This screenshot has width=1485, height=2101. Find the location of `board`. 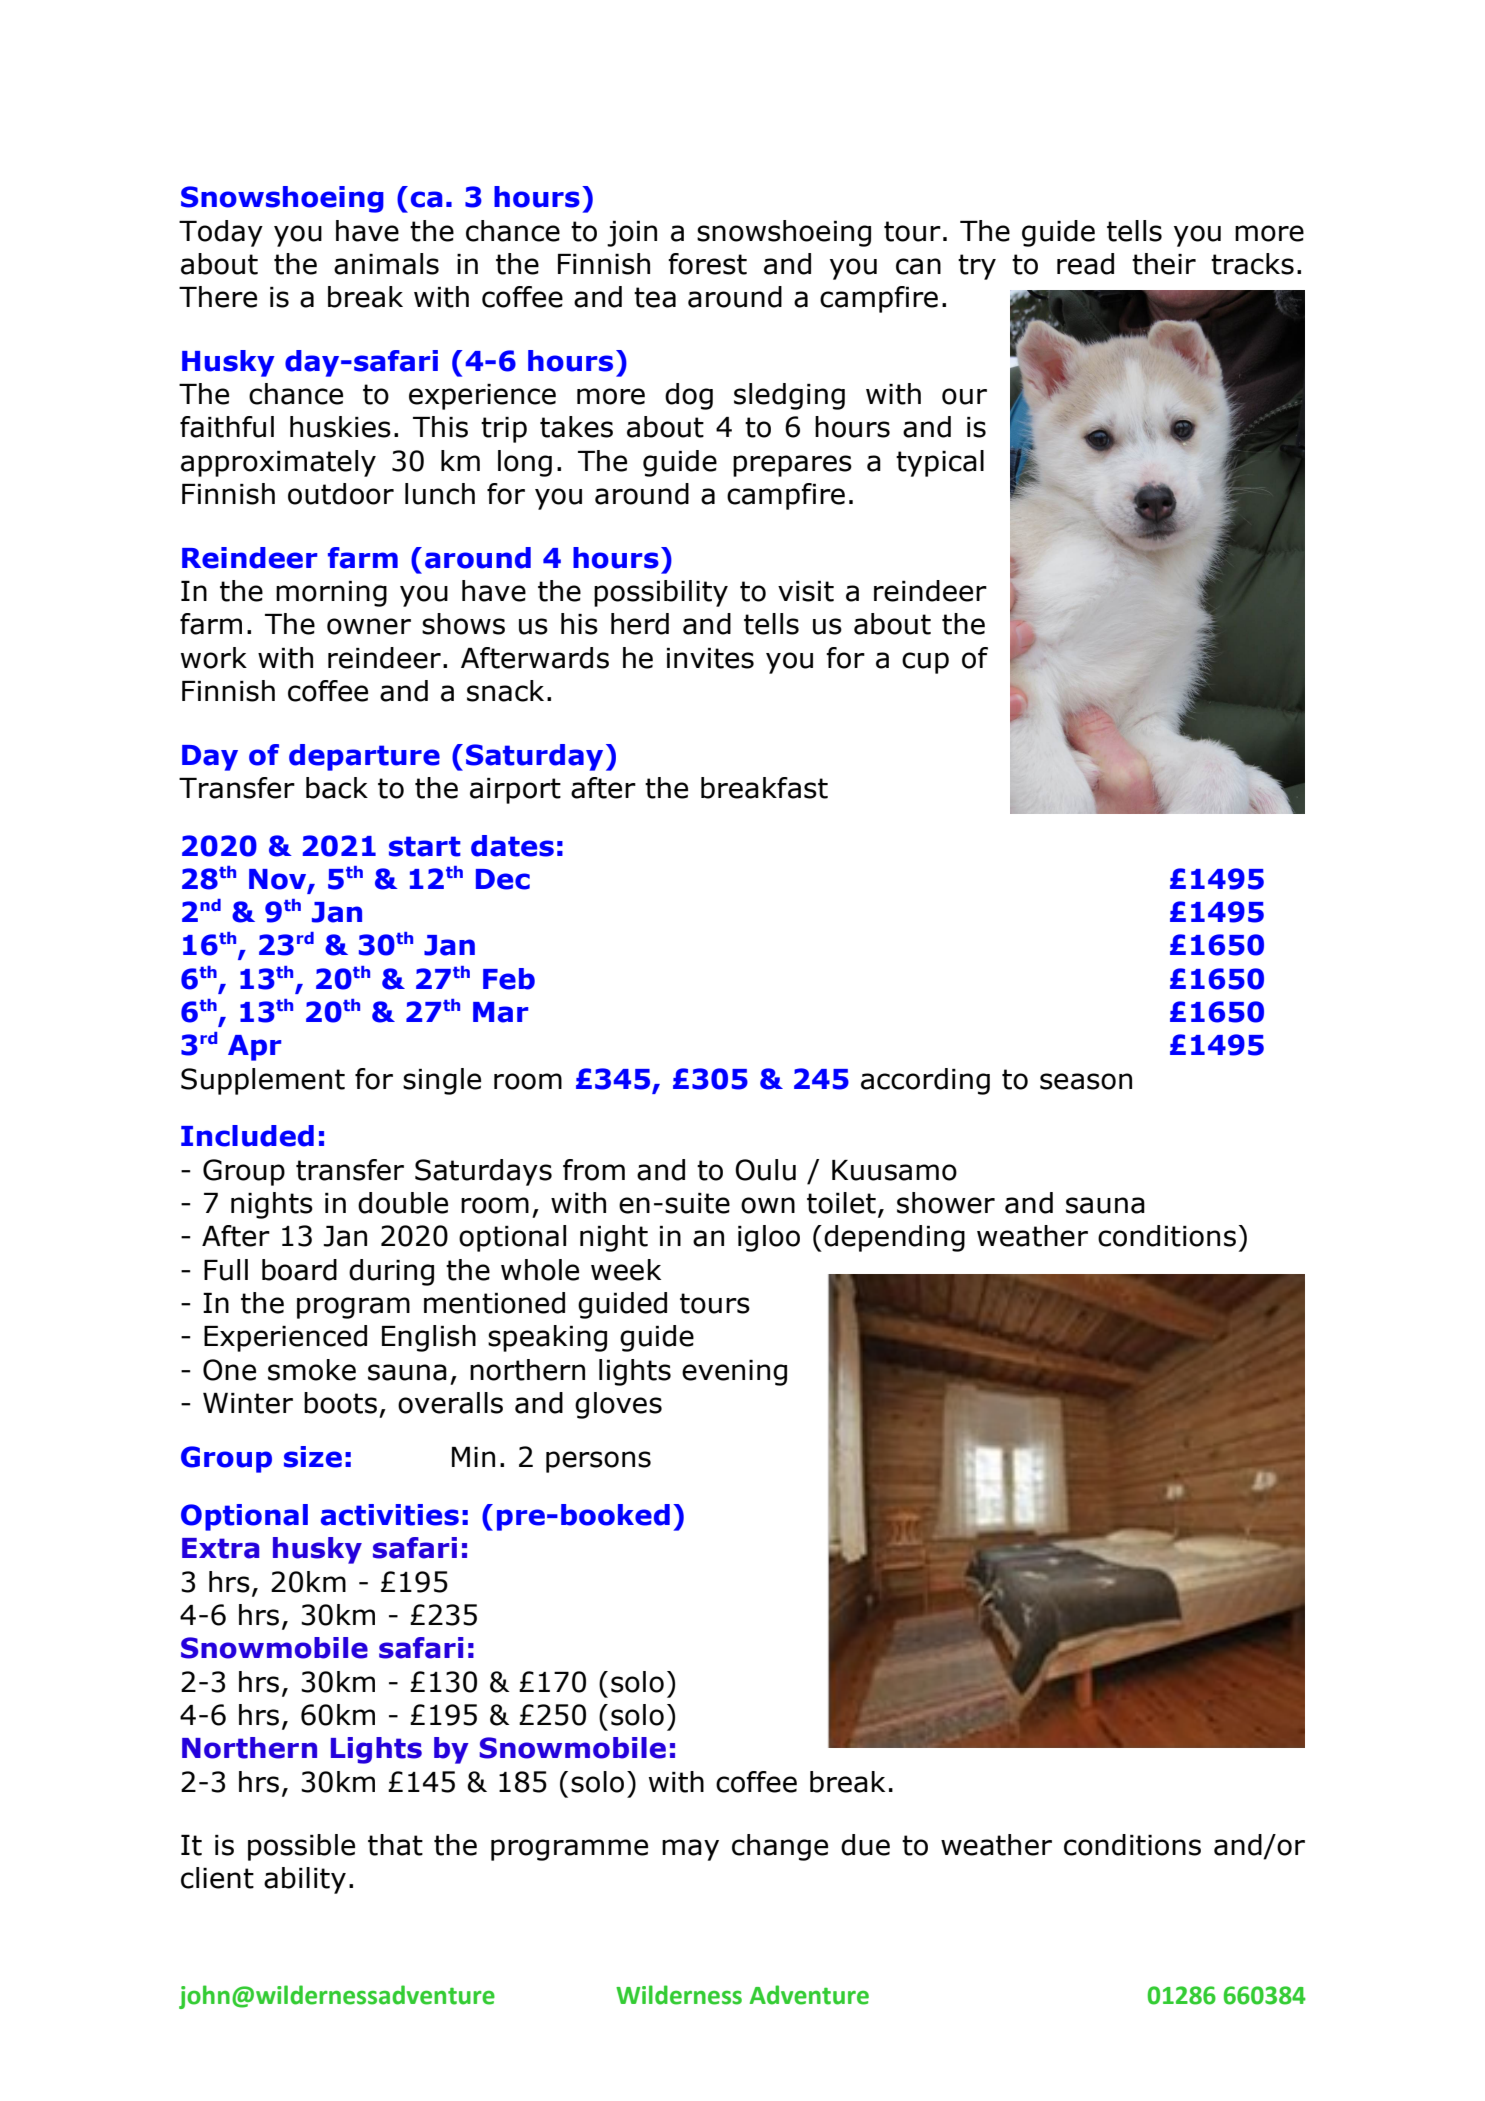

board is located at coordinates (299, 1270).
